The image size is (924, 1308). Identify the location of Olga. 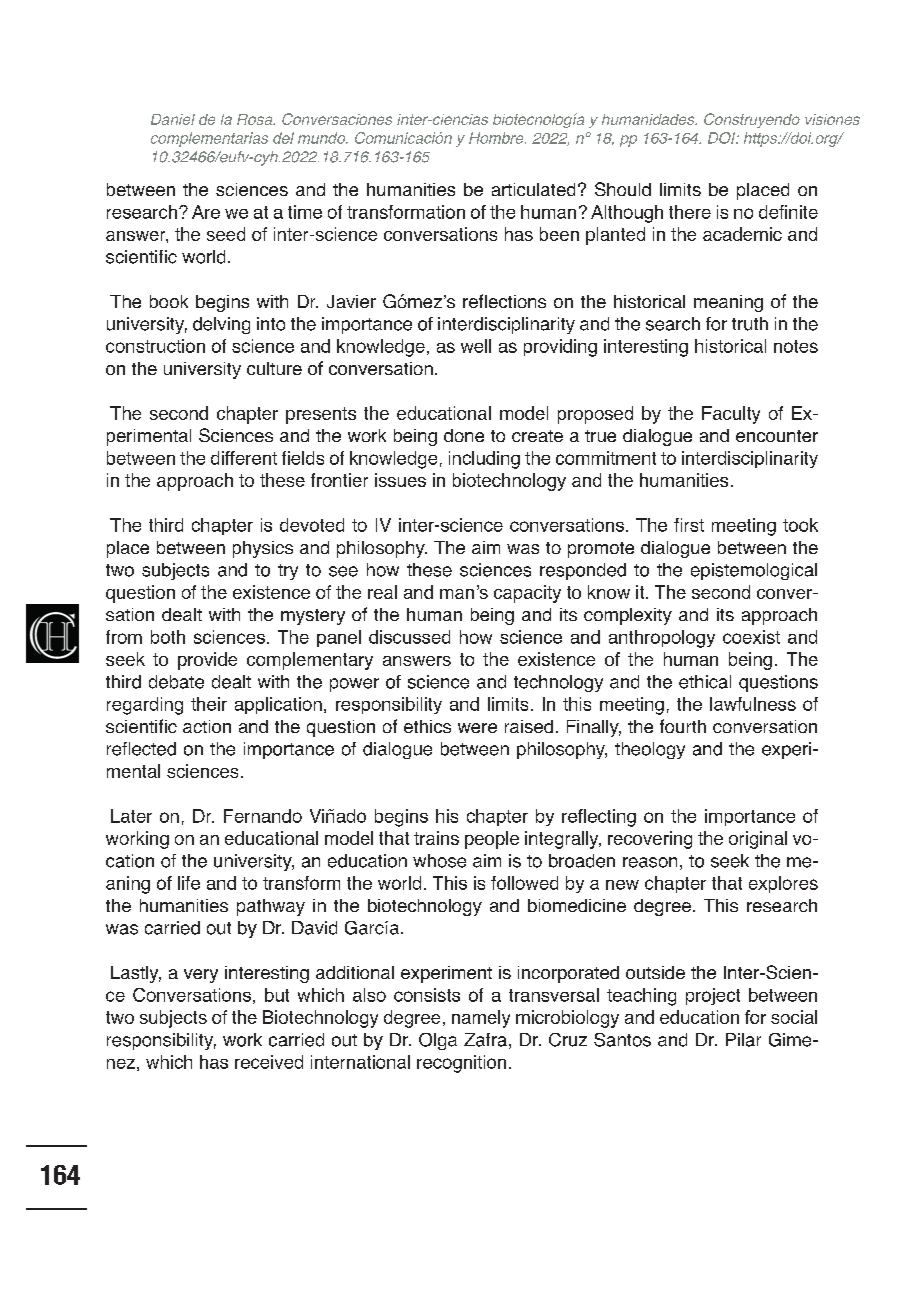
(438, 1041).
